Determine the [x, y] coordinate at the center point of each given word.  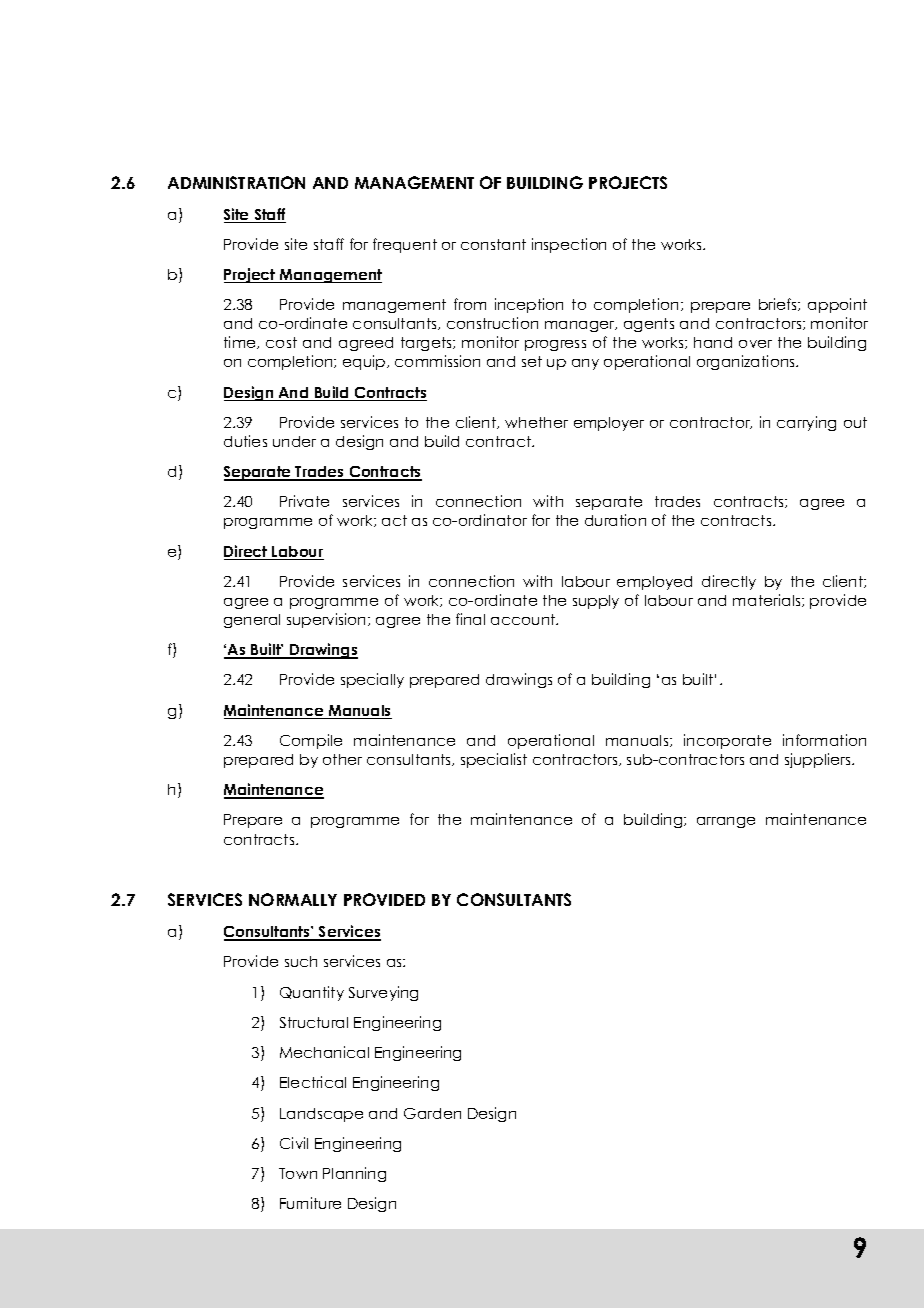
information [824, 740]
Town [298, 1173]
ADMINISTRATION [236, 182]
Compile [311, 741]
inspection [569, 245]
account [524, 619]
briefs [779, 304]
